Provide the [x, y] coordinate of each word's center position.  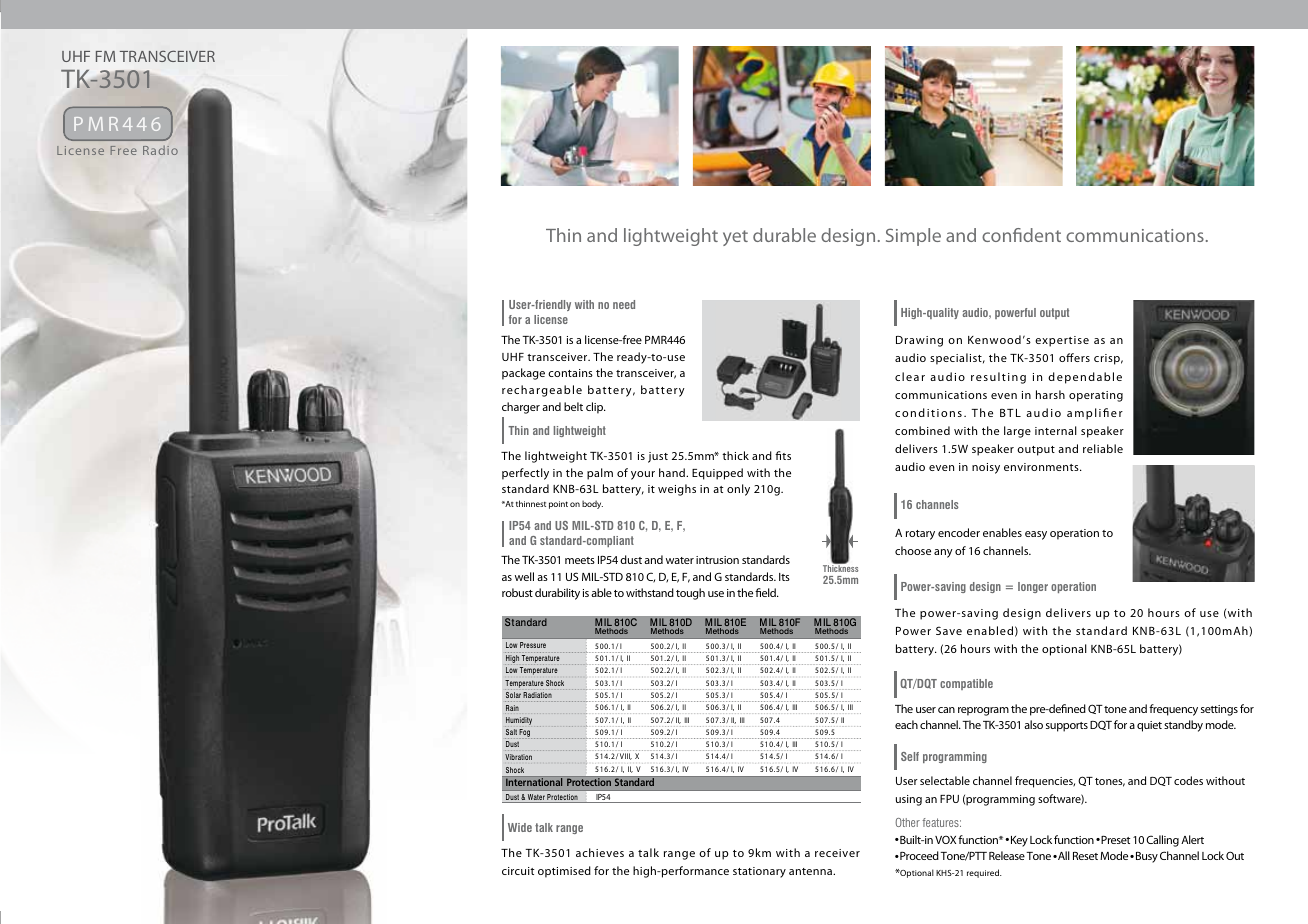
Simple [913, 237]
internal [1056, 430]
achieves [600, 852]
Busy [1147, 857]
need [624, 304]
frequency [1173, 710]
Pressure [533, 645]
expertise [1062, 341]
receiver [837, 853]
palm [600, 474]
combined [922, 430]
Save [949, 630]
